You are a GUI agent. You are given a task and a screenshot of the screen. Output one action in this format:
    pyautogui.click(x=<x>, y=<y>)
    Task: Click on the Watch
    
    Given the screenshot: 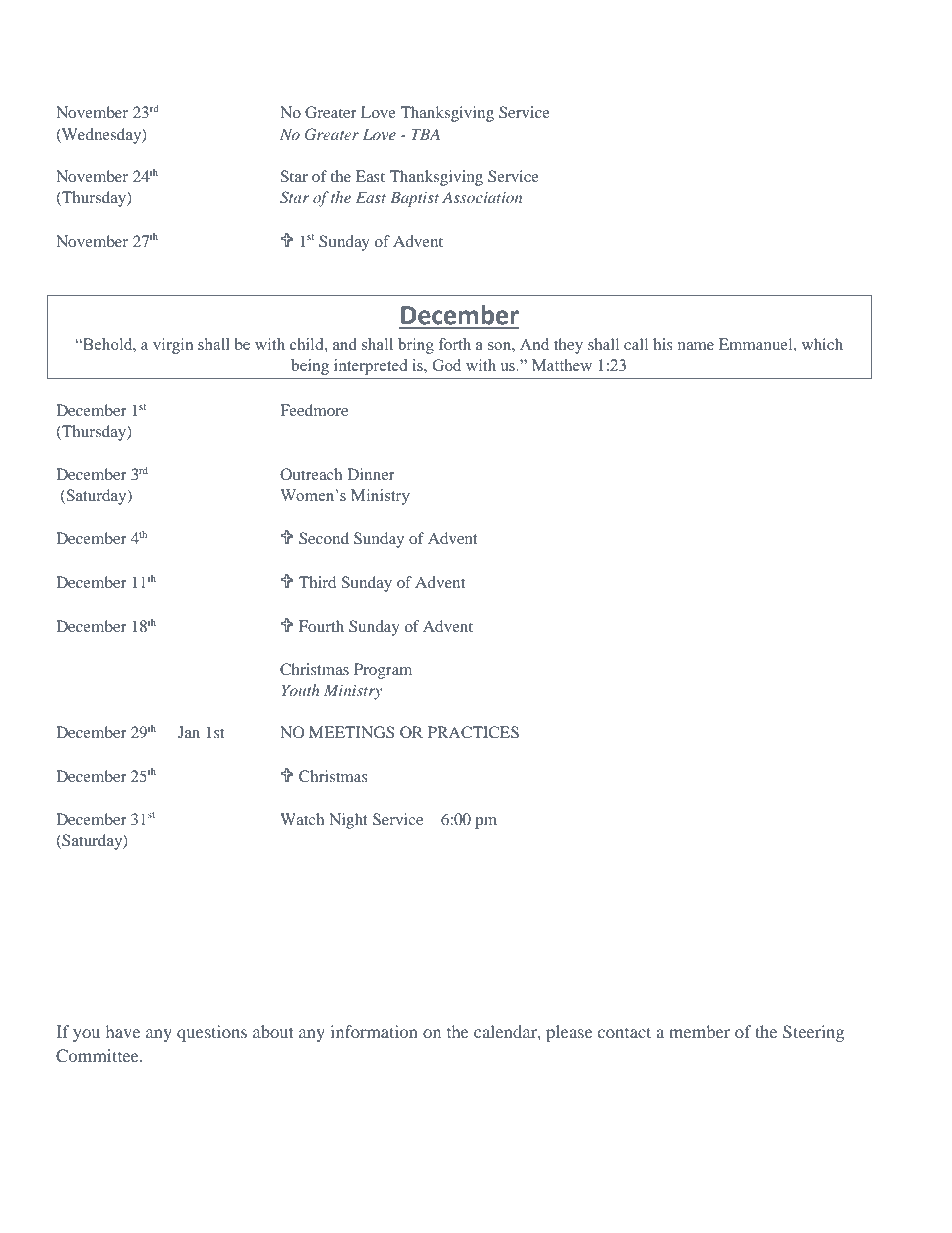 What is the action you would take?
    pyautogui.click(x=302, y=819)
